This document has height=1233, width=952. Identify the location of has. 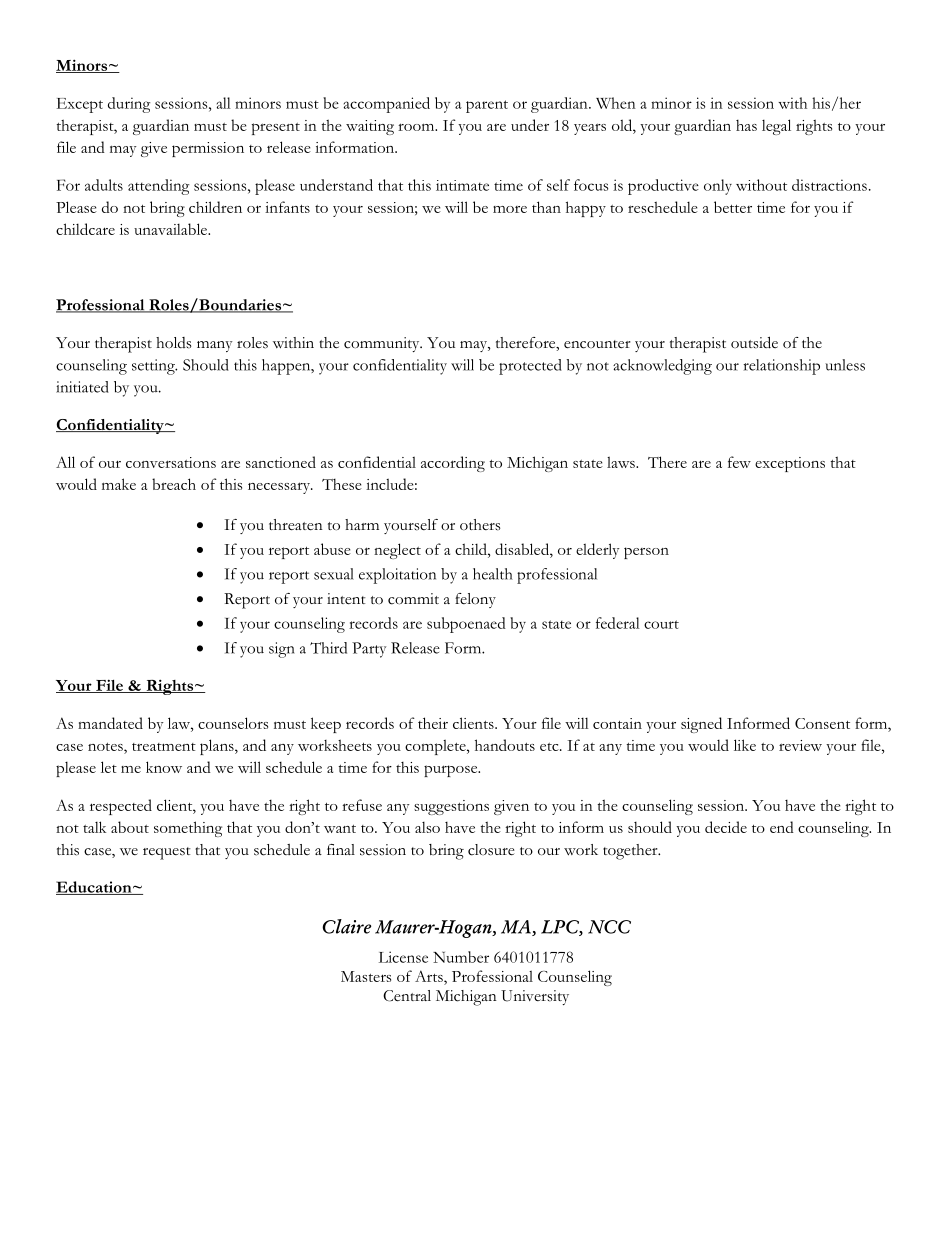
(746, 125).
